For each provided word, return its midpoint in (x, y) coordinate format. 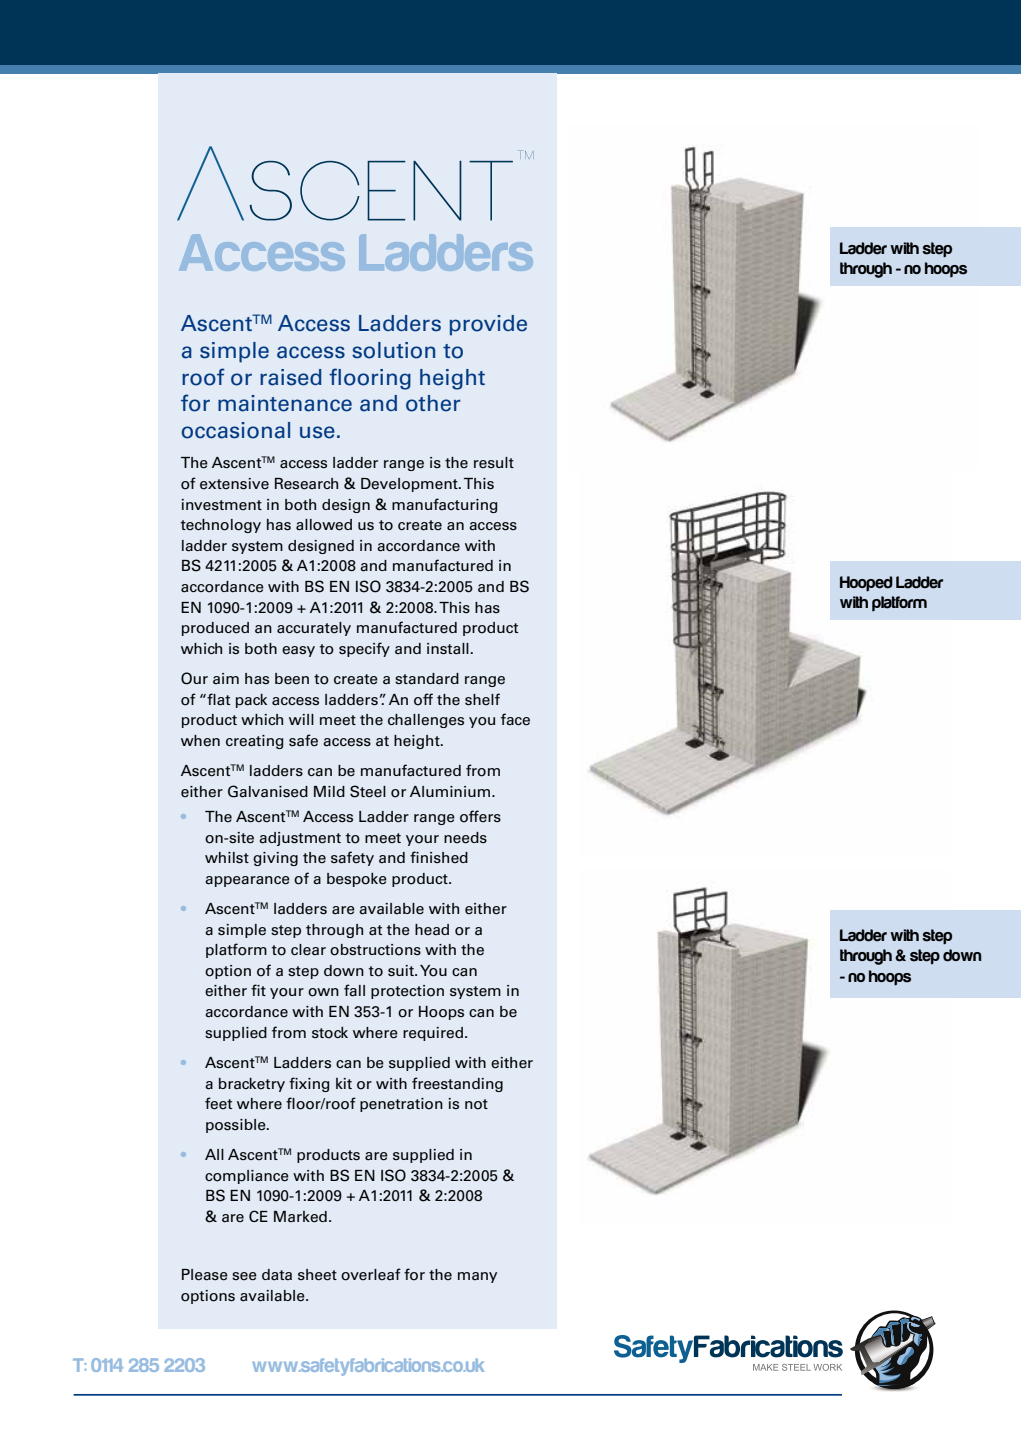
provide (488, 325)
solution (393, 350)
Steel (368, 791)
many (477, 1277)
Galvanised (268, 791)
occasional (236, 430)
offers (480, 816)
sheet (317, 1275)
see (244, 1276)
